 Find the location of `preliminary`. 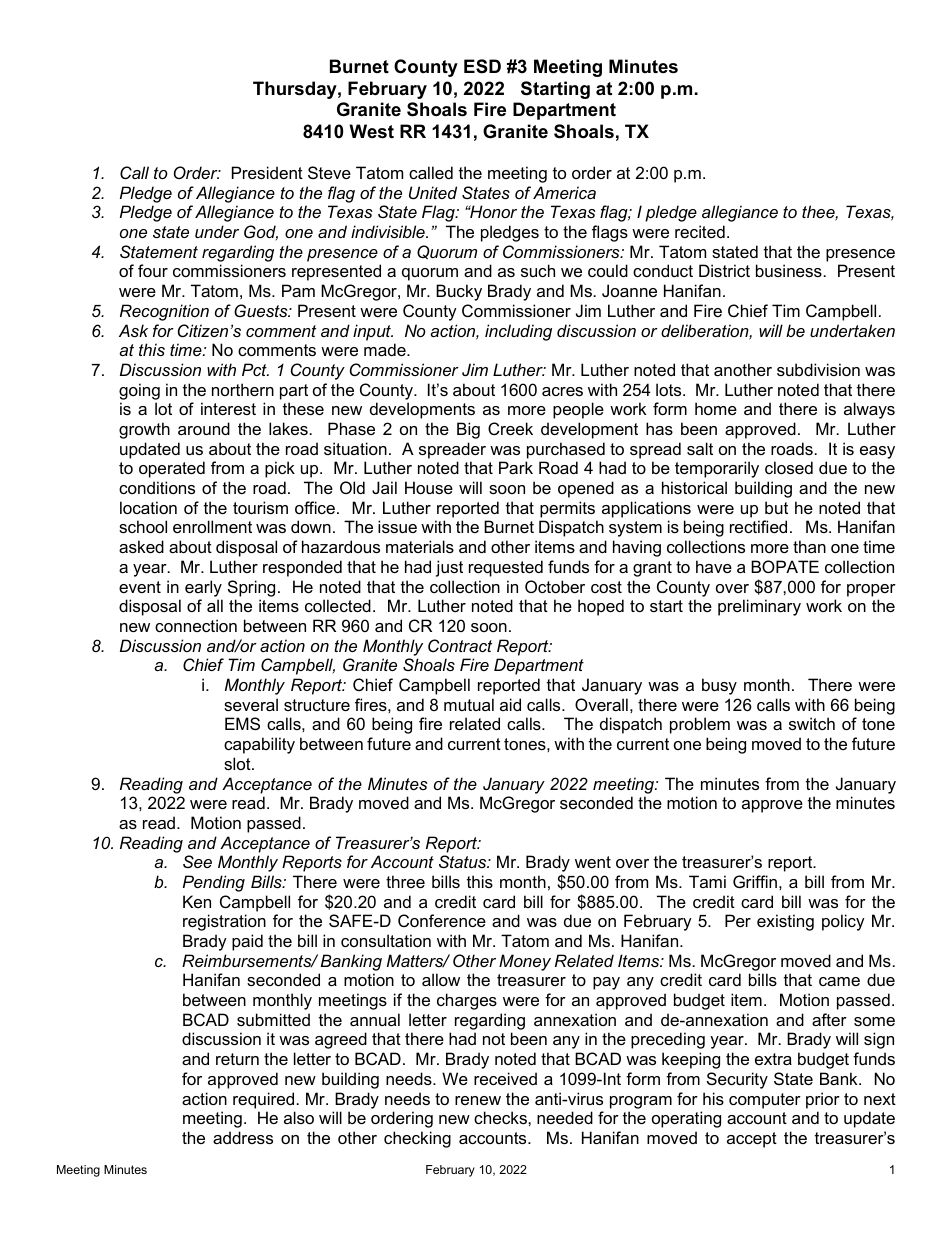

preliminary is located at coordinates (759, 607).
